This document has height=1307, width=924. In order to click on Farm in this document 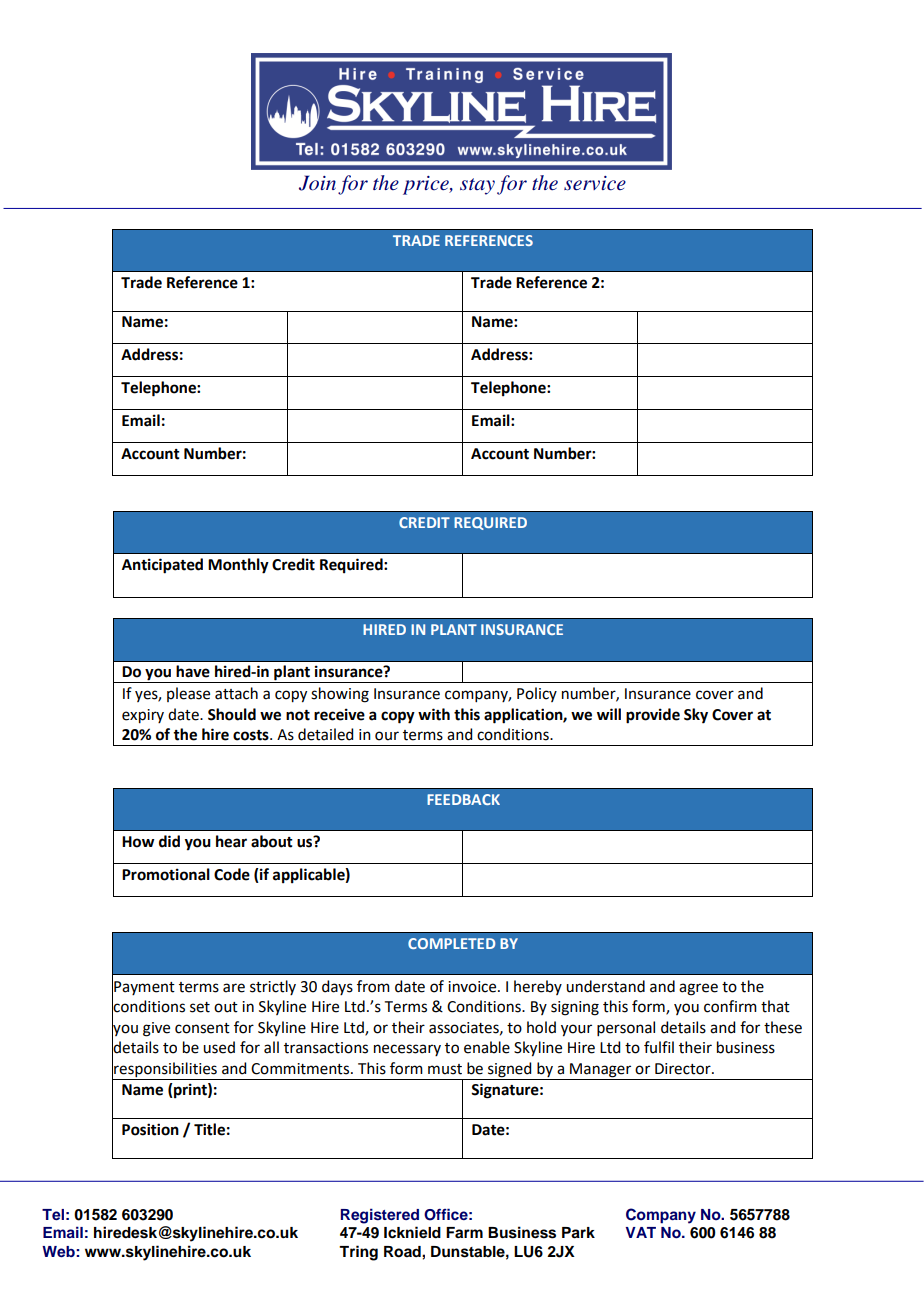, I will do `click(464, 1232)`.
